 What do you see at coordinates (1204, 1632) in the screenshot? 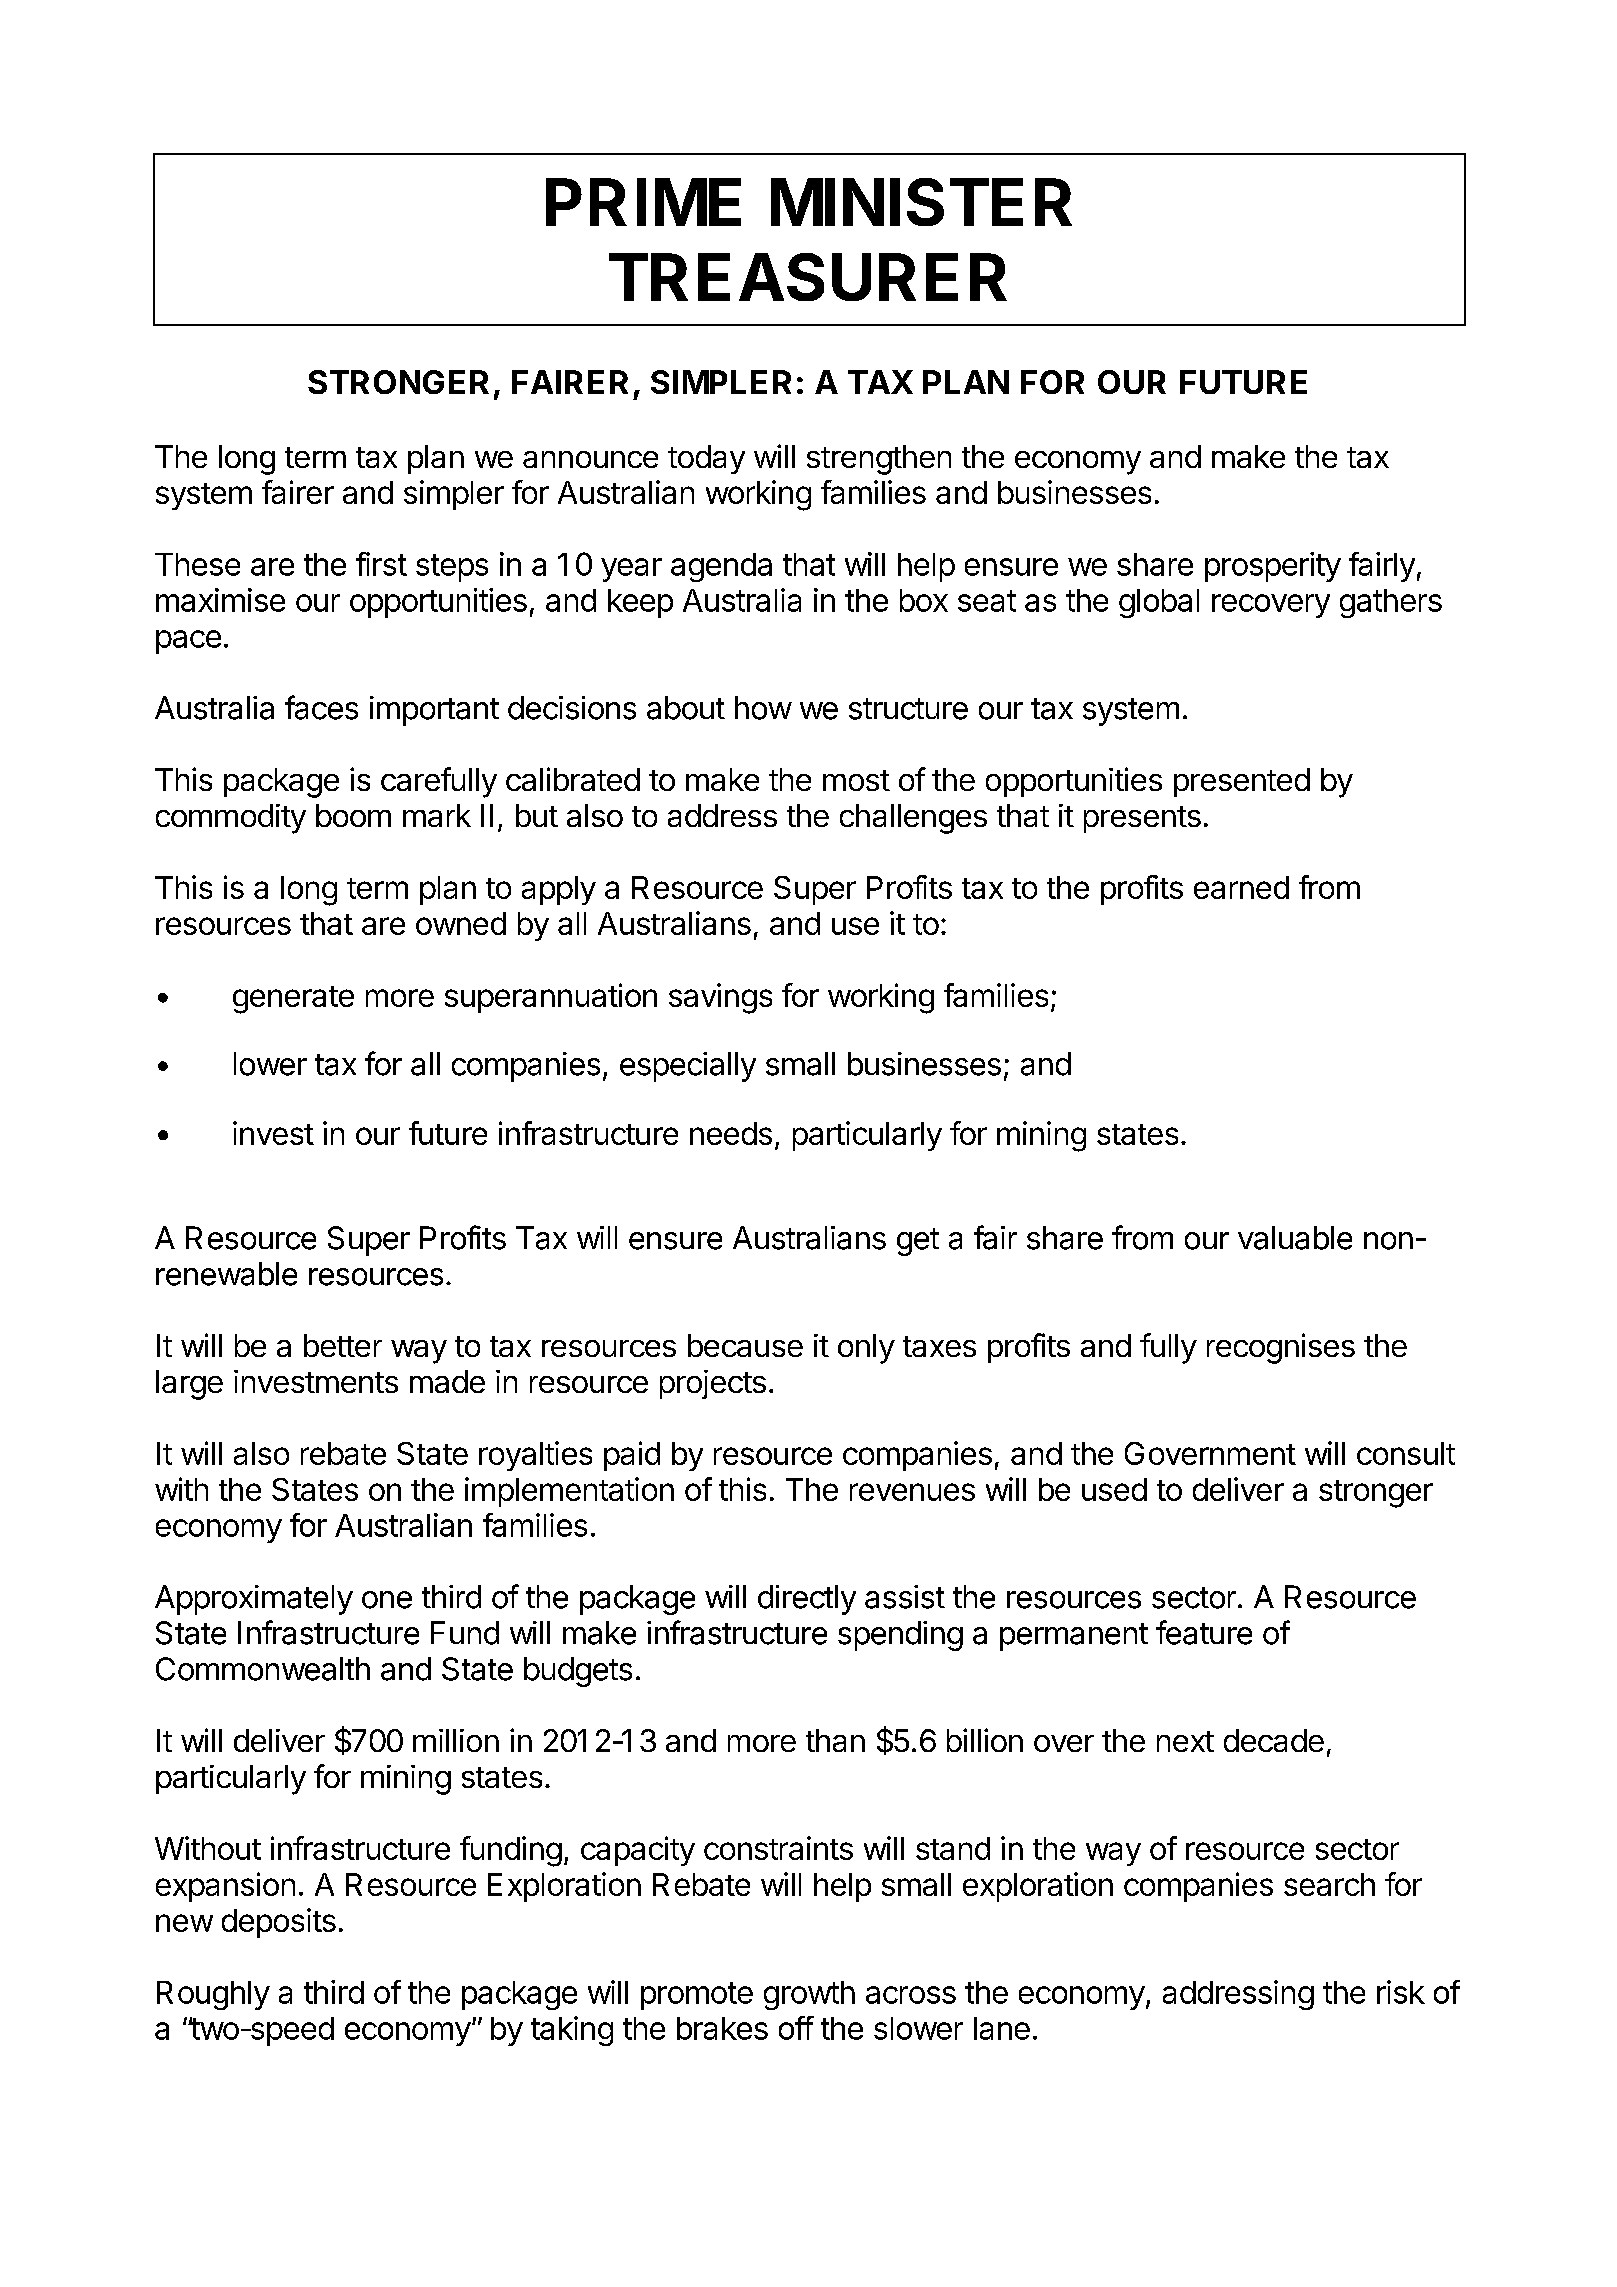
I see `feature` at bounding box center [1204, 1632].
